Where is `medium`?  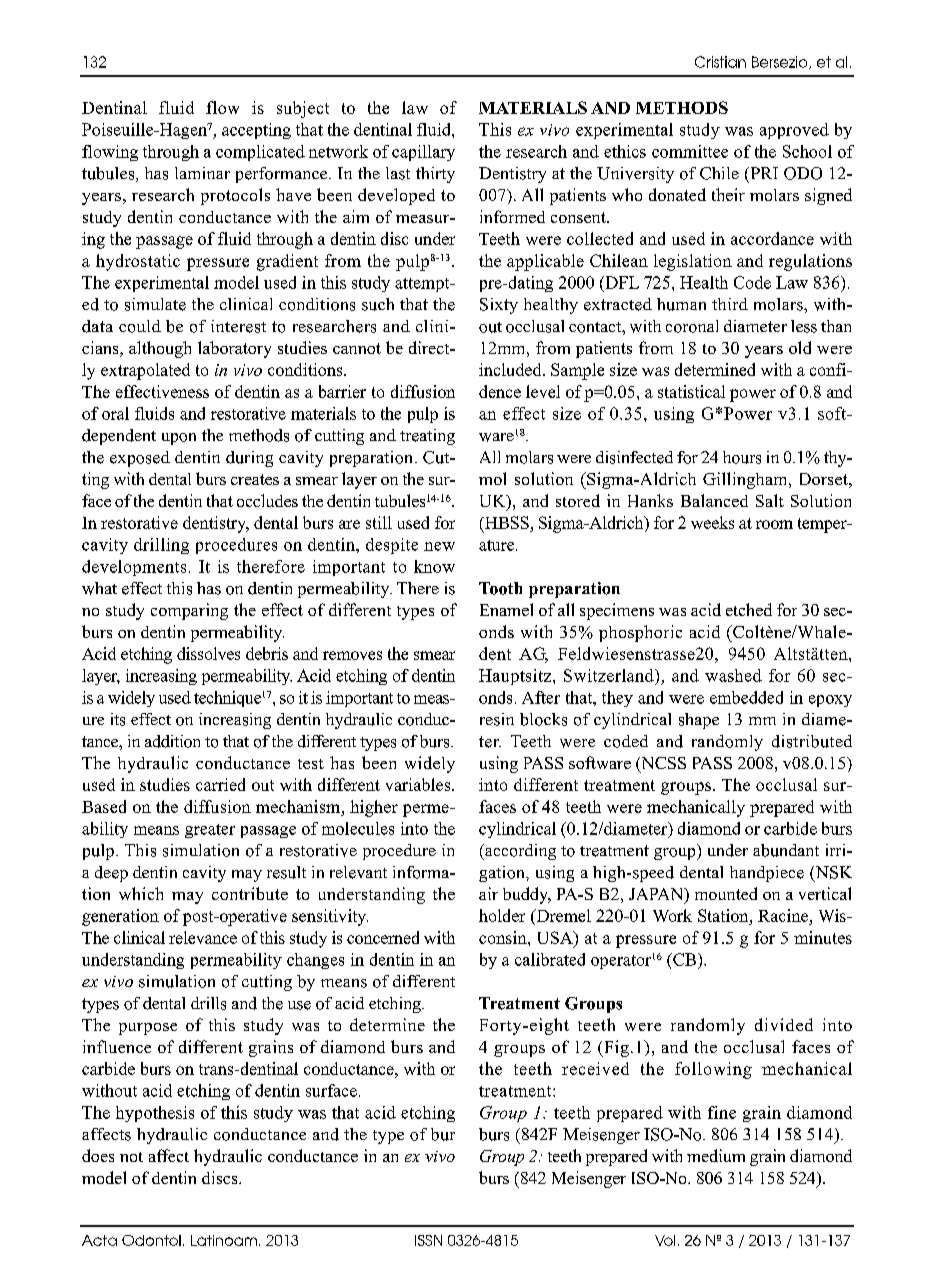 medium is located at coordinates (716, 1155).
